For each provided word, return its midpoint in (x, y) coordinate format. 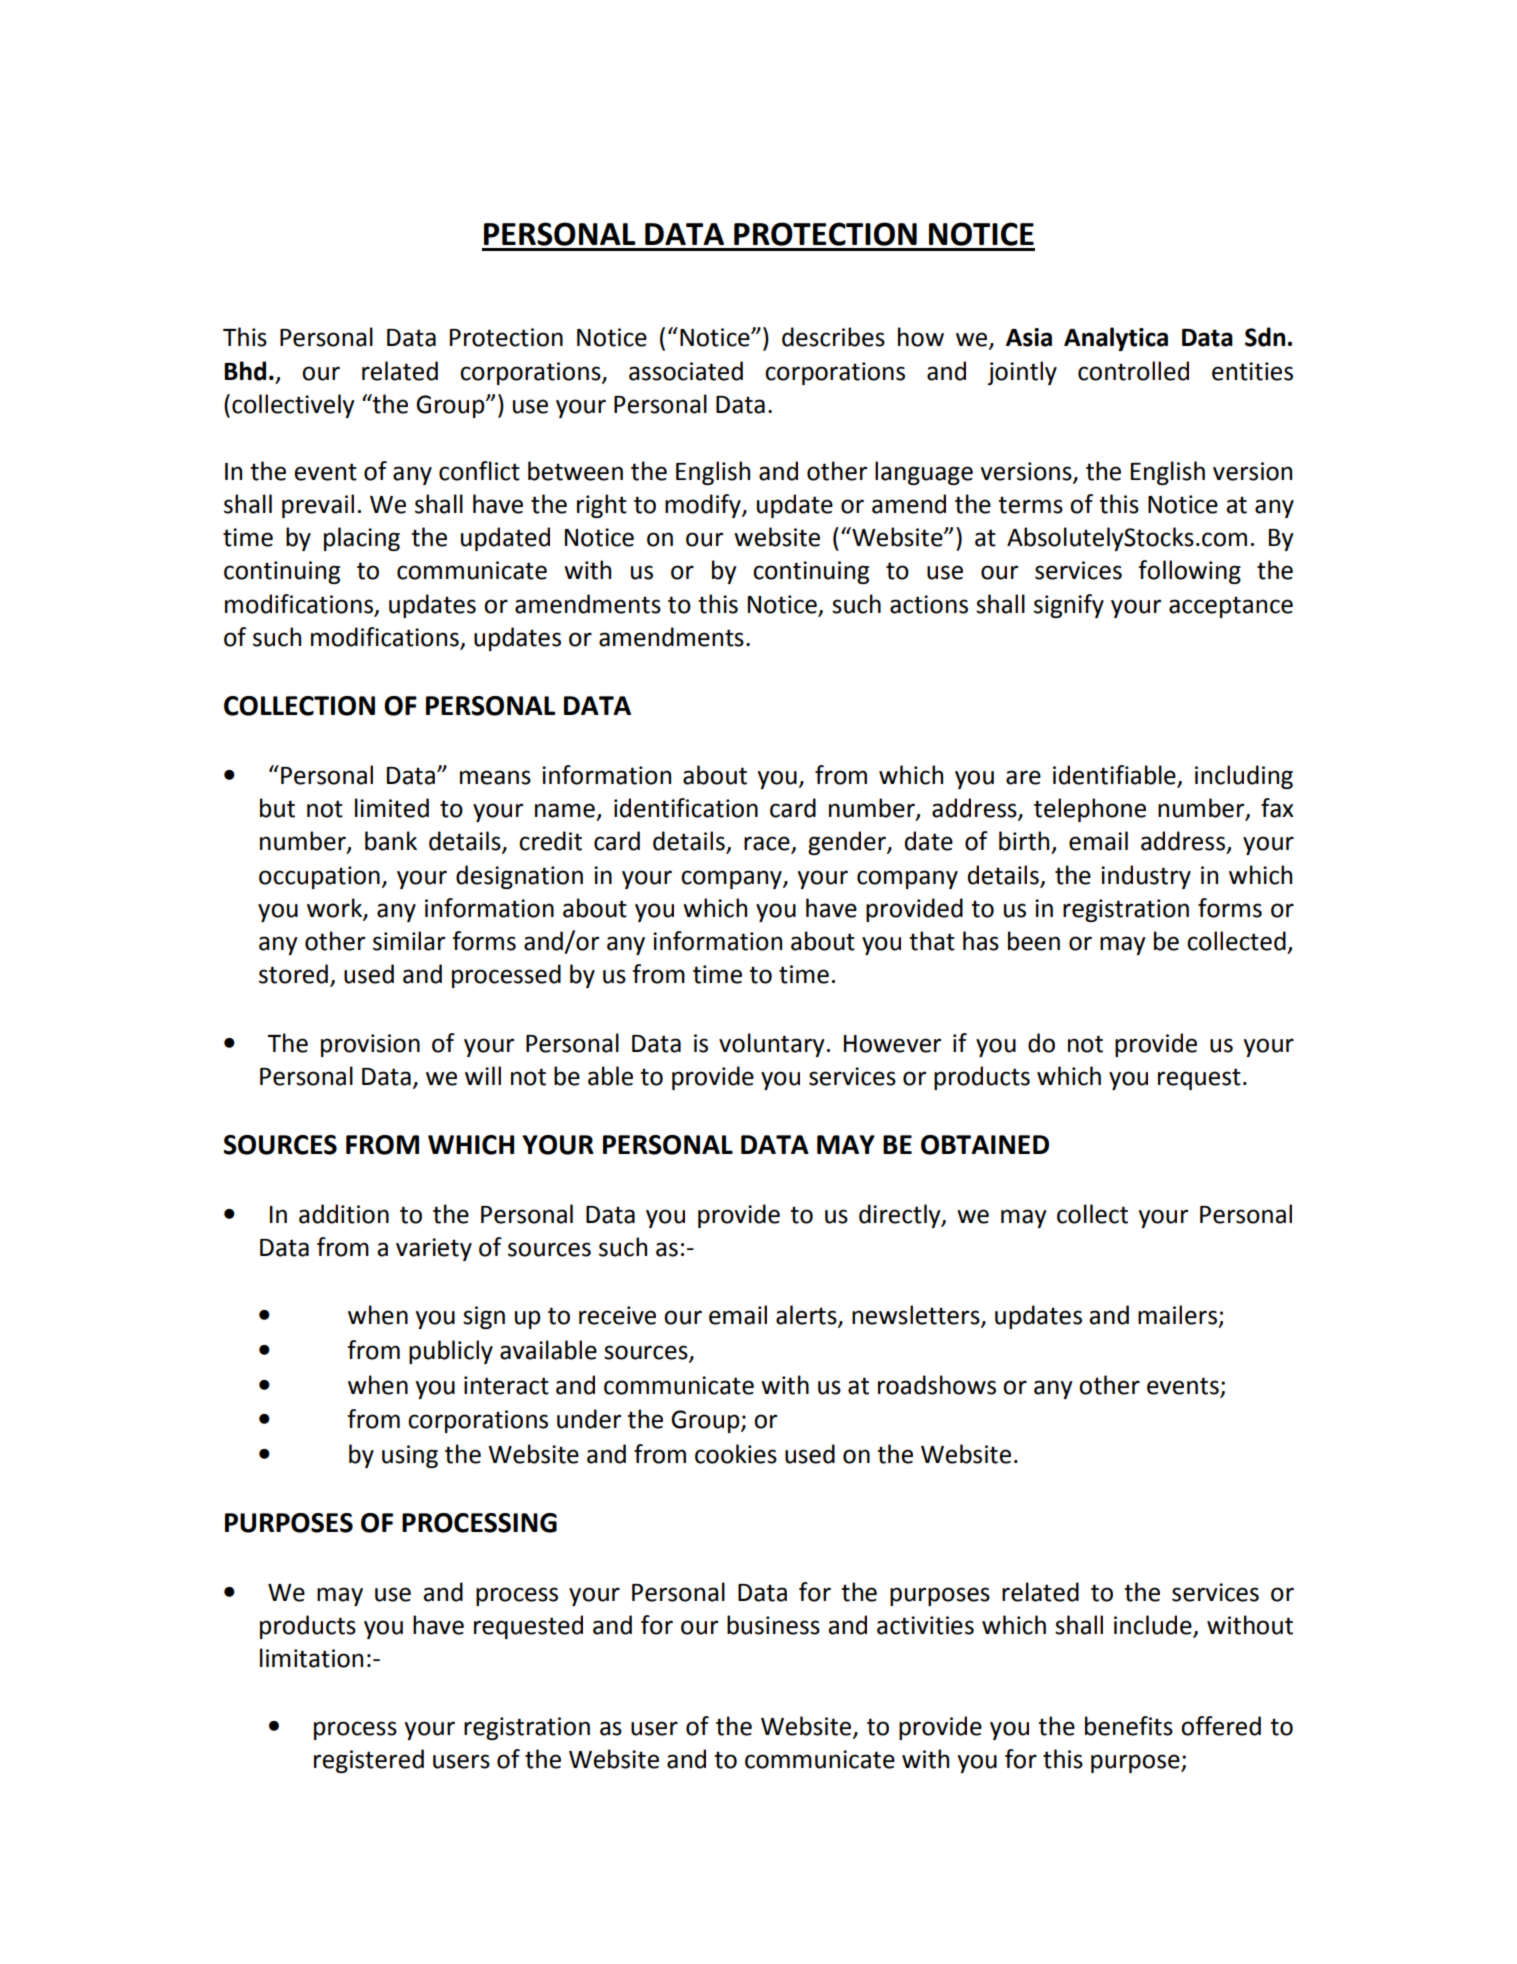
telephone (1090, 810)
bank (391, 841)
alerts (807, 1316)
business (773, 1625)
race (768, 844)
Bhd (245, 371)
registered (369, 1761)
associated (686, 371)
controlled (1133, 371)
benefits (1129, 1726)
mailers (1177, 1315)
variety (434, 1249)
